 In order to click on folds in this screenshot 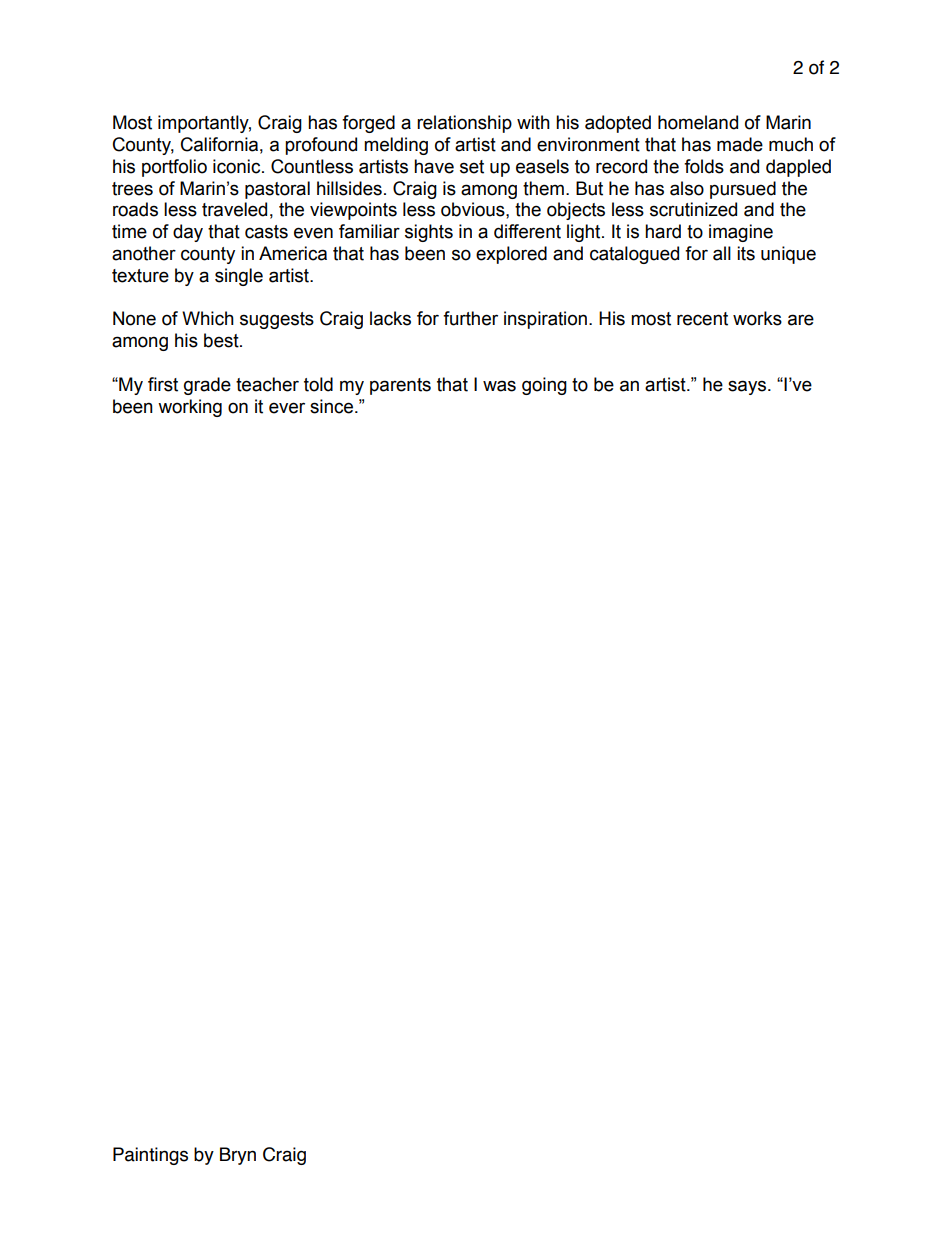, I will do `click(704, 166)`.
